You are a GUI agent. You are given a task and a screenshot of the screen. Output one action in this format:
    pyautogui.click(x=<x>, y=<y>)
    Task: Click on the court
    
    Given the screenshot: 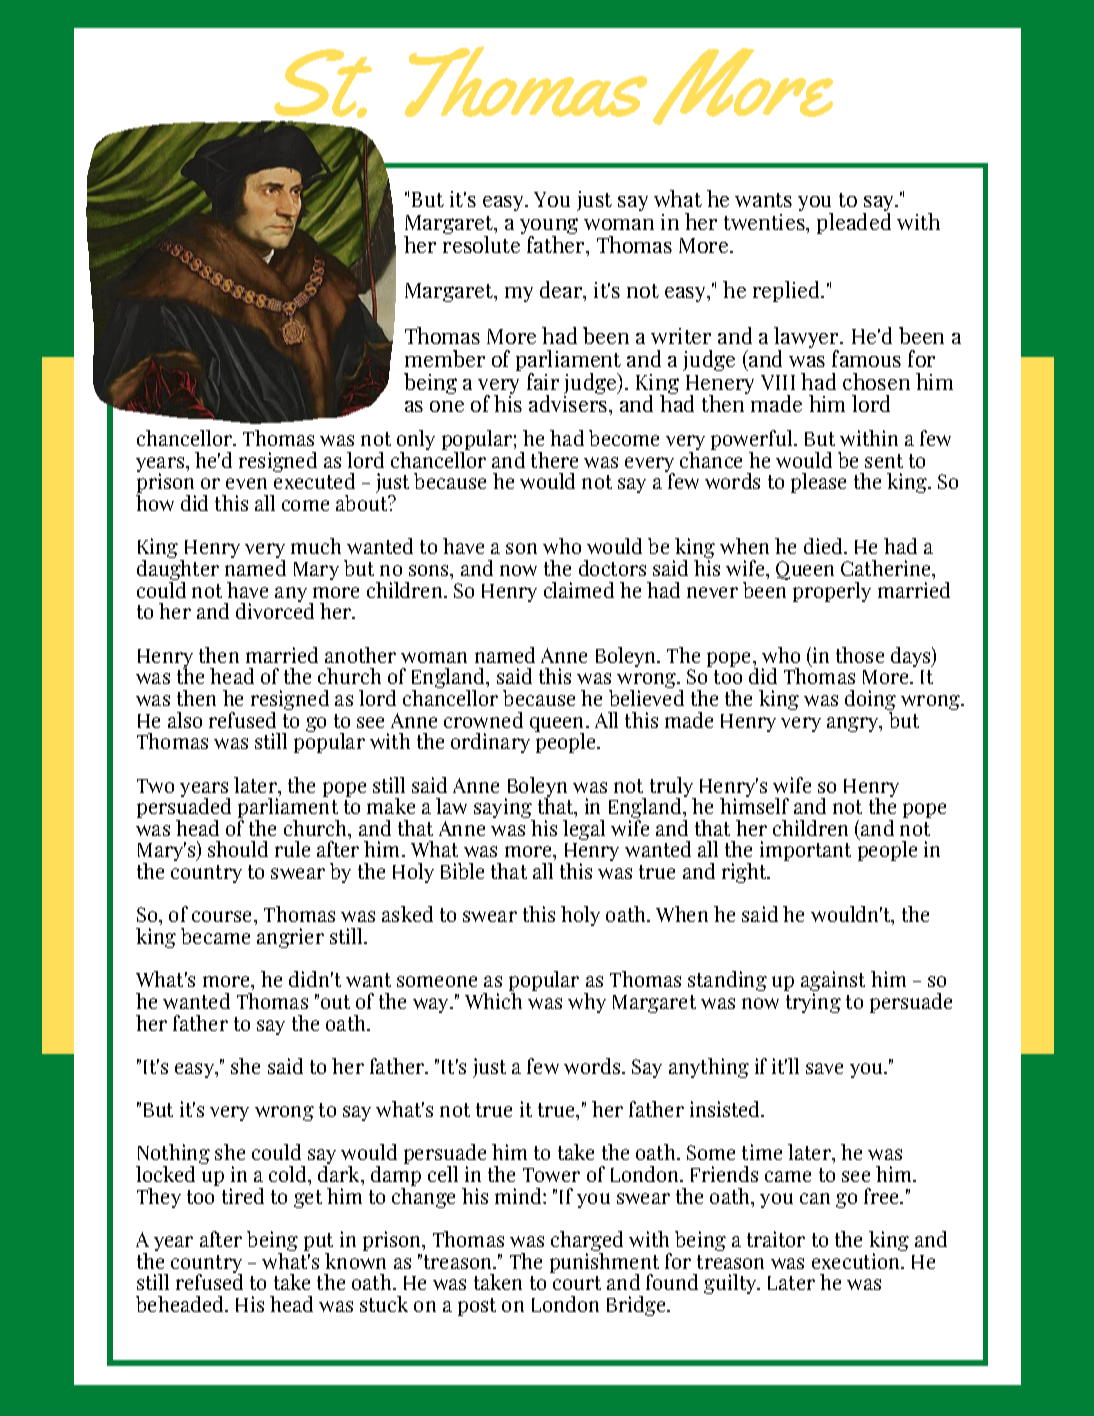 What is the action you would take?
    pyautogui.click(x=577, y=1283)
